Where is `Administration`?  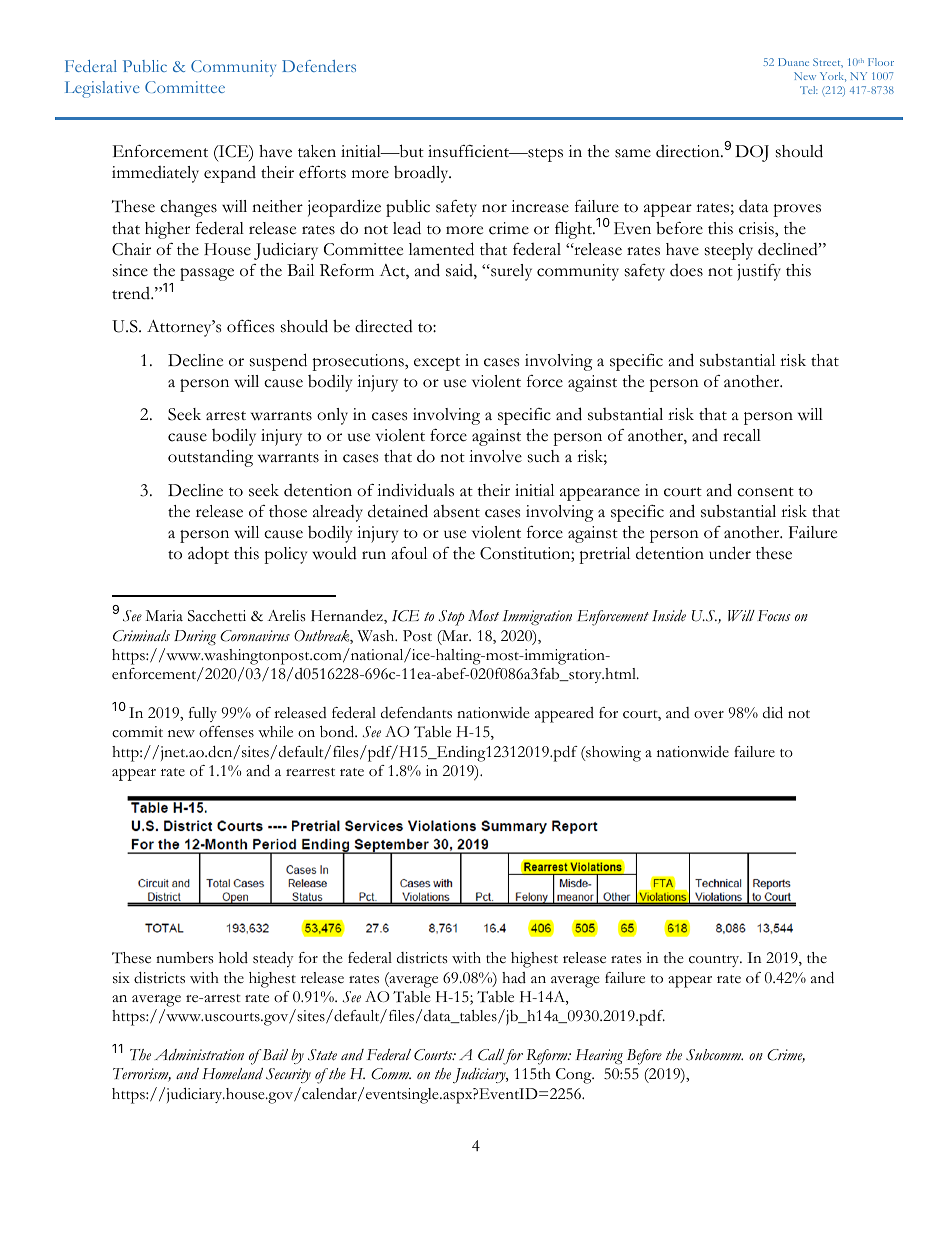 Administration is located at coordinates (199, 1055).
